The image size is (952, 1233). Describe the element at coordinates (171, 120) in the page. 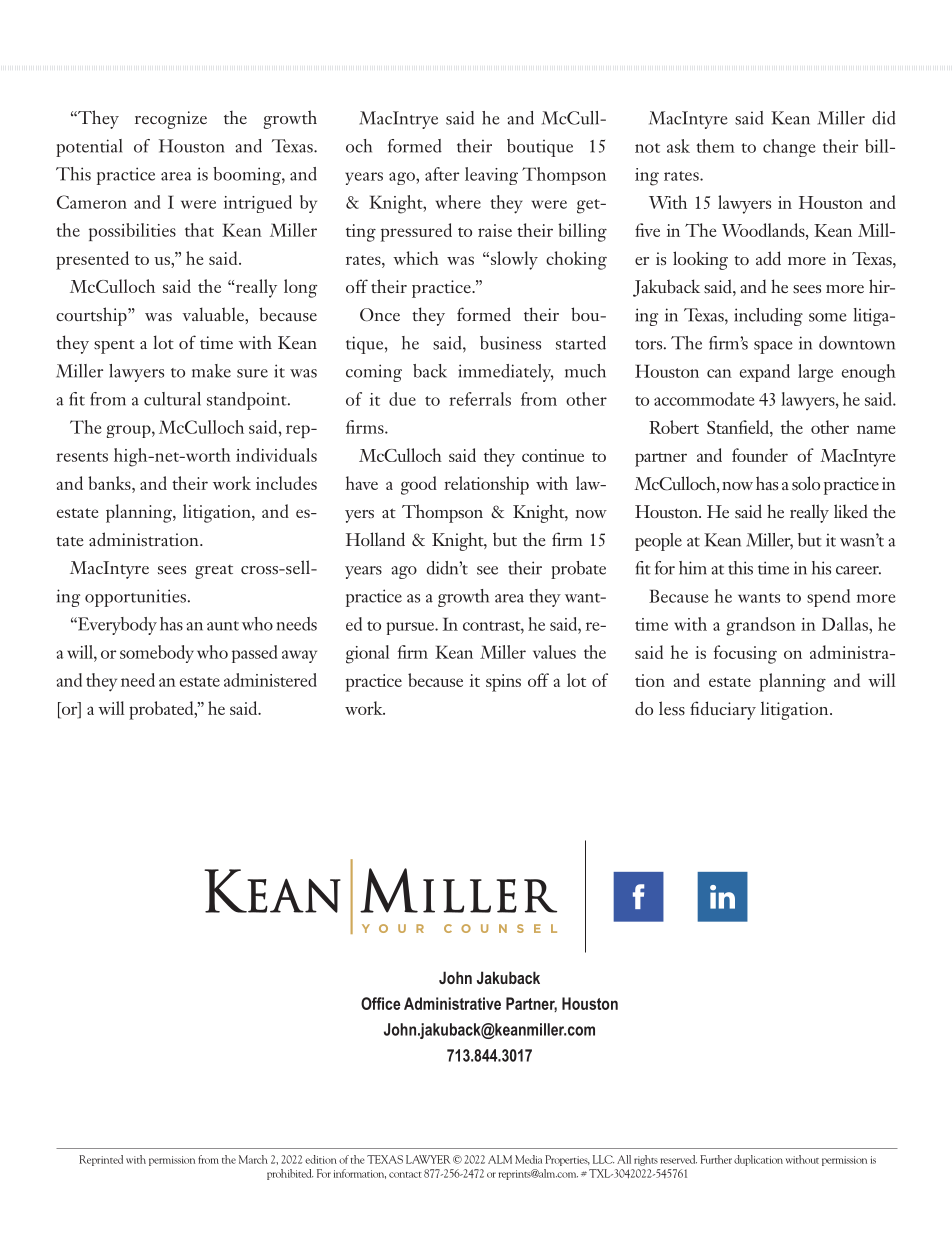

I see `recognize` at that location.
